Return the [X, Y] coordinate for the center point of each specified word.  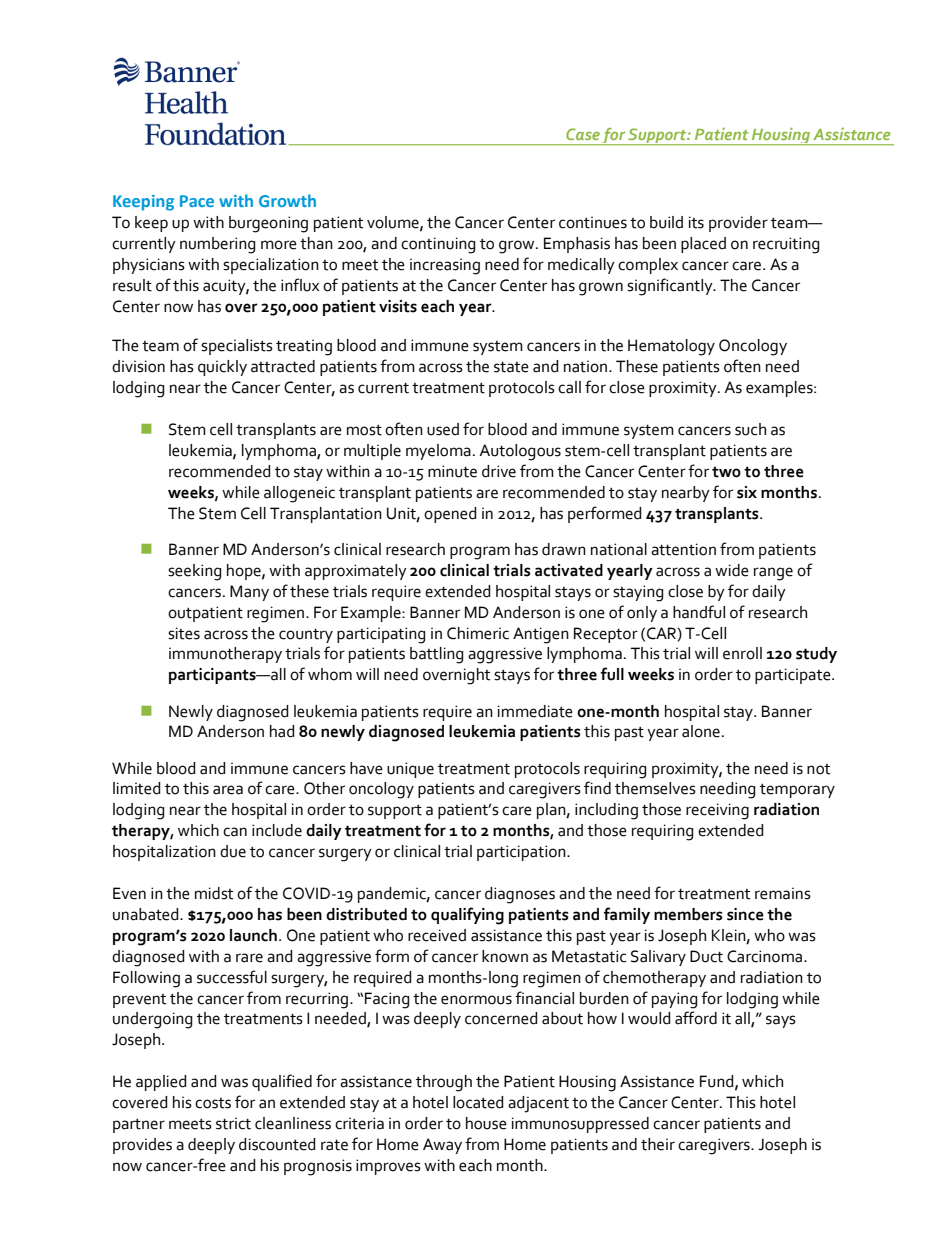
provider [738, 224]
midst [214, 893]
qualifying [467, 916]
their [658, 1144]
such [750, 429]
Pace [197, 201]
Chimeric [478, 633]
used [443, 429]
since [745, 914]
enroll [742, 653]
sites [184, 633]
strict [233, 1123]
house [486, 1123]
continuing [438, 245]
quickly [222, 368]
